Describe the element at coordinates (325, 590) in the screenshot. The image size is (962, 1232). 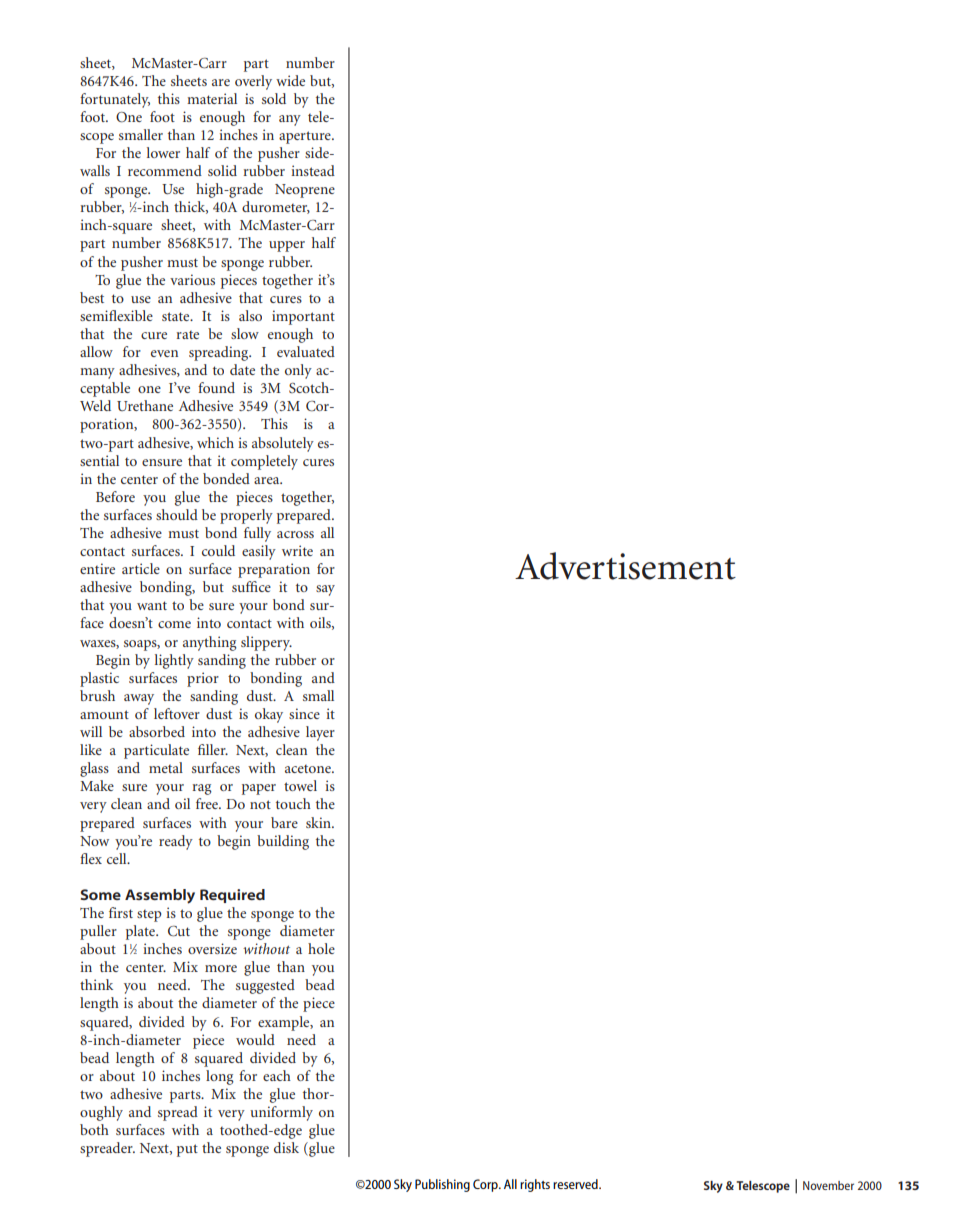
I see `say` at that location.
